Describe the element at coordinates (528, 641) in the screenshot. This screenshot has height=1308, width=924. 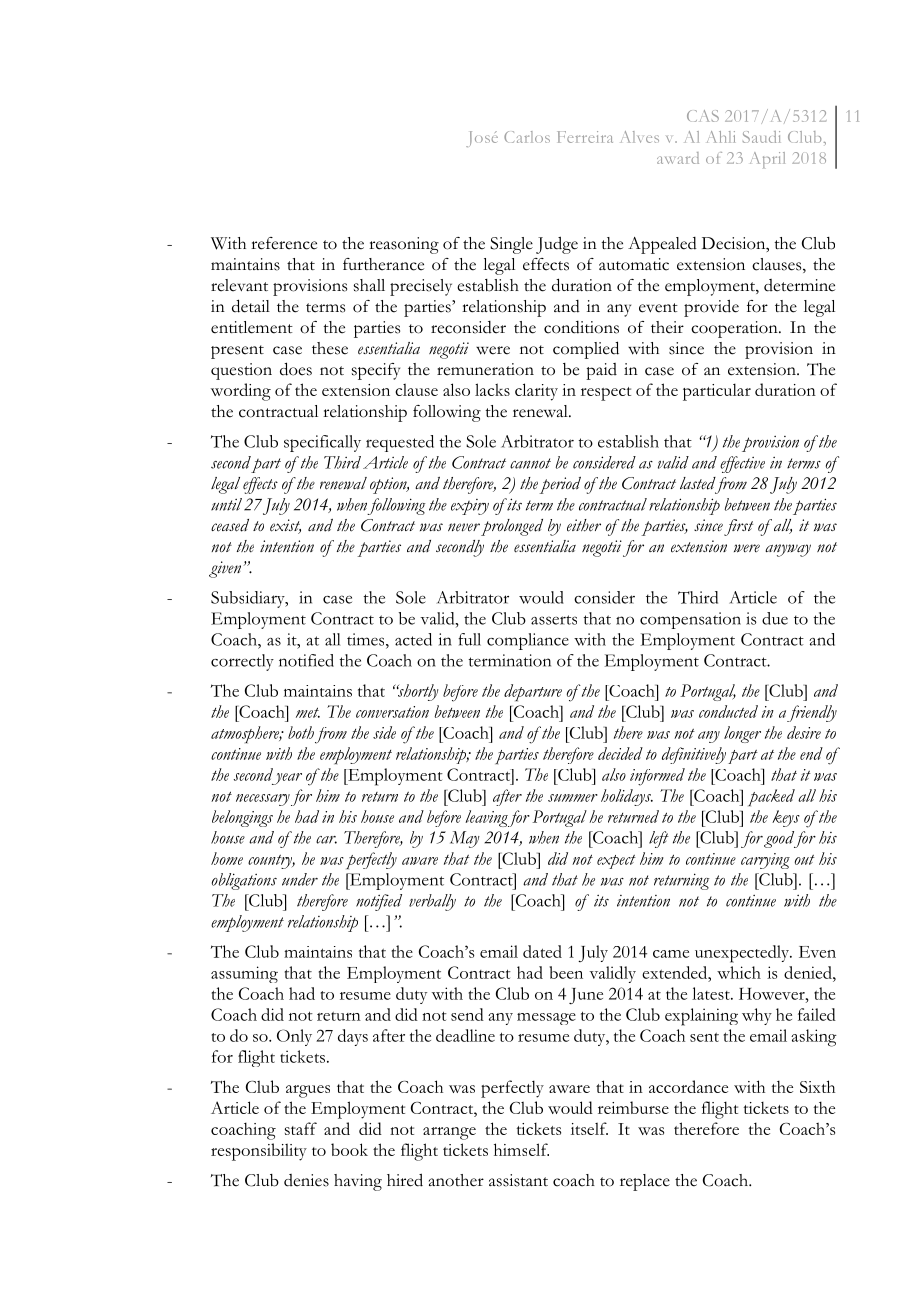
I see `compliance` at that location.
